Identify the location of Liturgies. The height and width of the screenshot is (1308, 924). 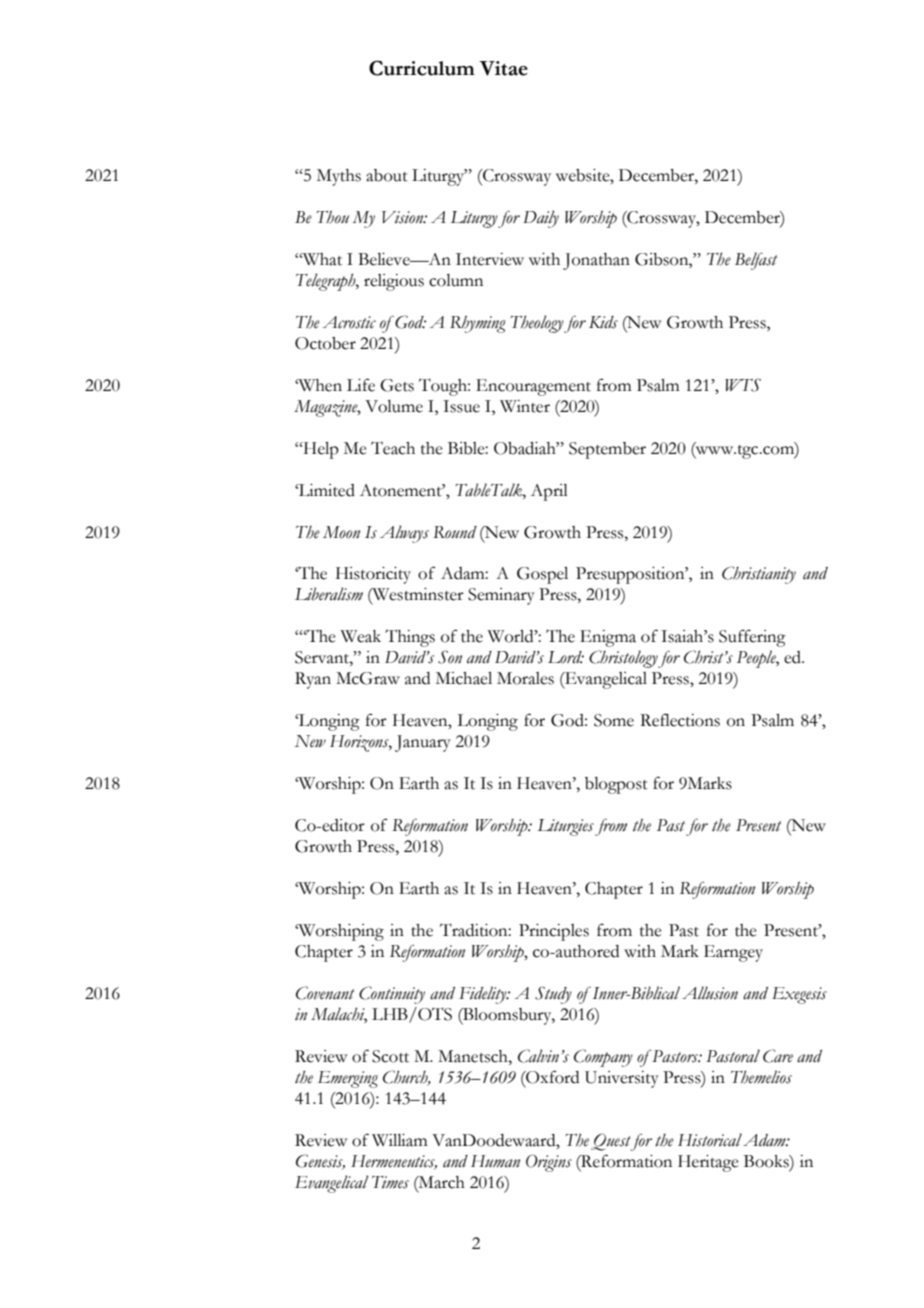
(565, 827).
